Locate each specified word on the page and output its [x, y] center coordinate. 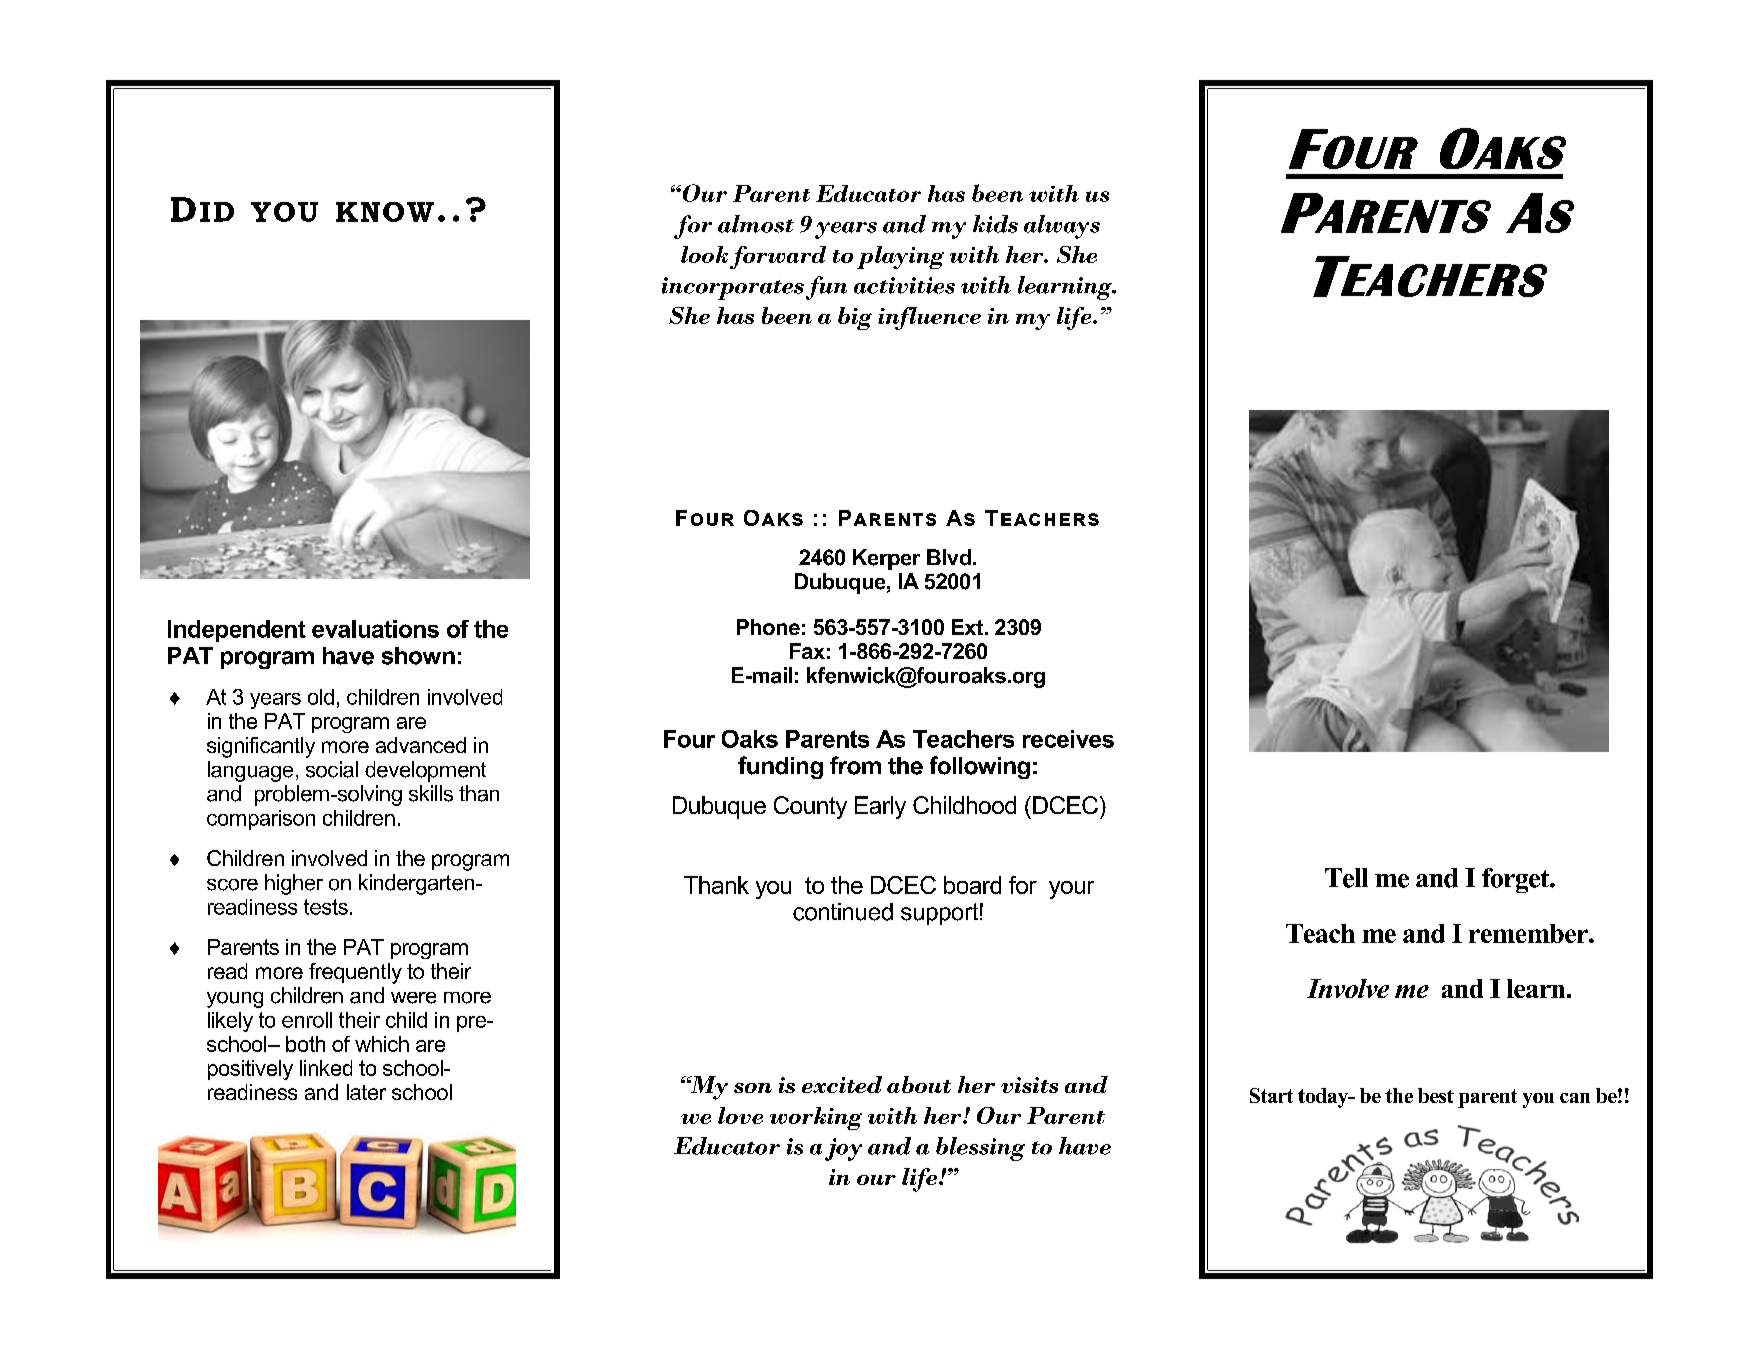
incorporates [733, 288]
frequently [355, 973]
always [1062, 227]
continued [843, 912]
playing [900, 257]
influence [929, 318]
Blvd [949, 557]
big [855, 318]
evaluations [375, 629]
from [855, 765]
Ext [969, 627]
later [366, 1092]
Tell [1346, 878]
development [425, 771]
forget [1517, 880]
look [704, 254]
